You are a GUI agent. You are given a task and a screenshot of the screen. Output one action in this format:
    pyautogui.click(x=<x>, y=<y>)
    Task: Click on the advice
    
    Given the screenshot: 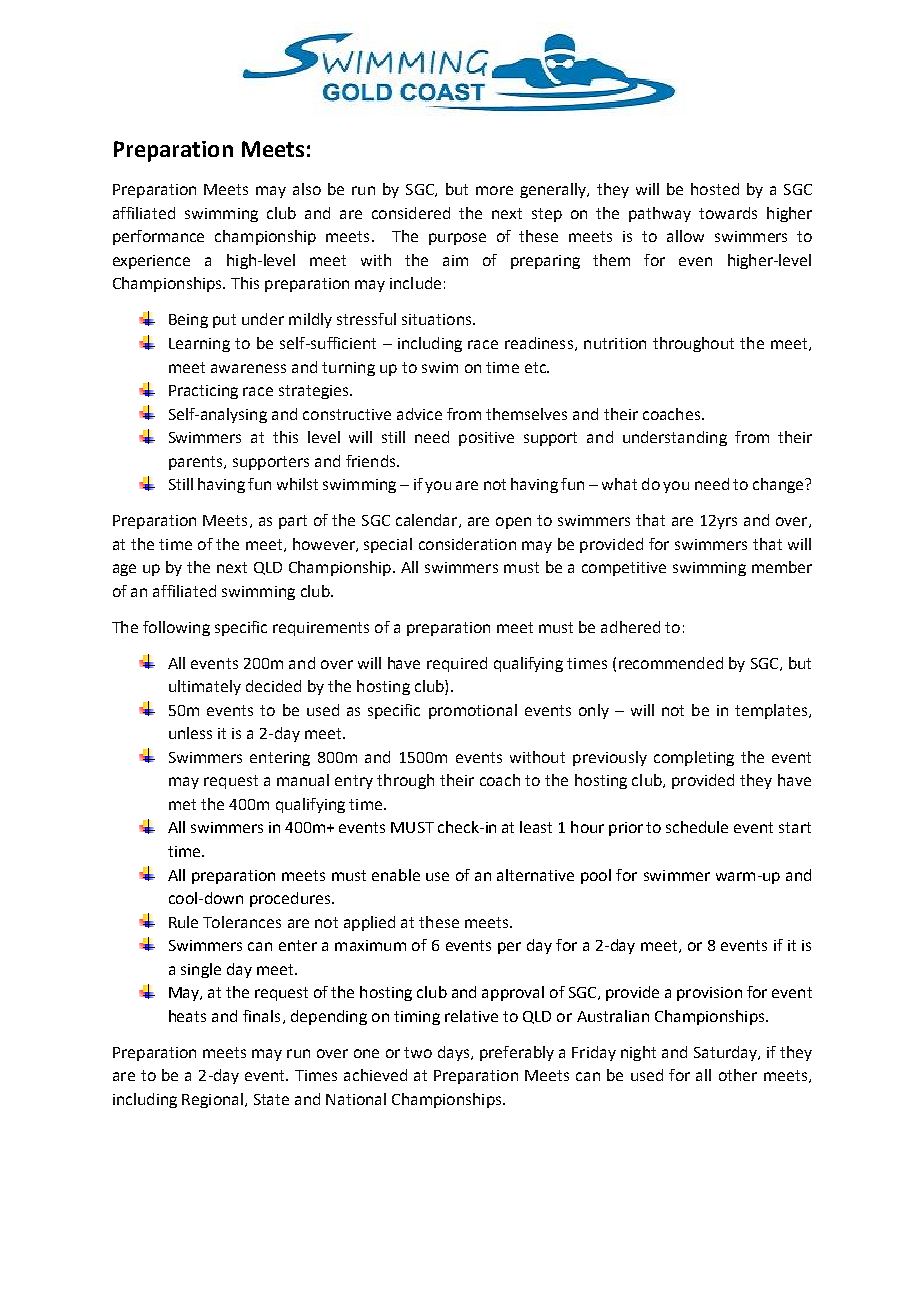 What is the action you would take?
    pyautogui.click(x=419, y=414)
